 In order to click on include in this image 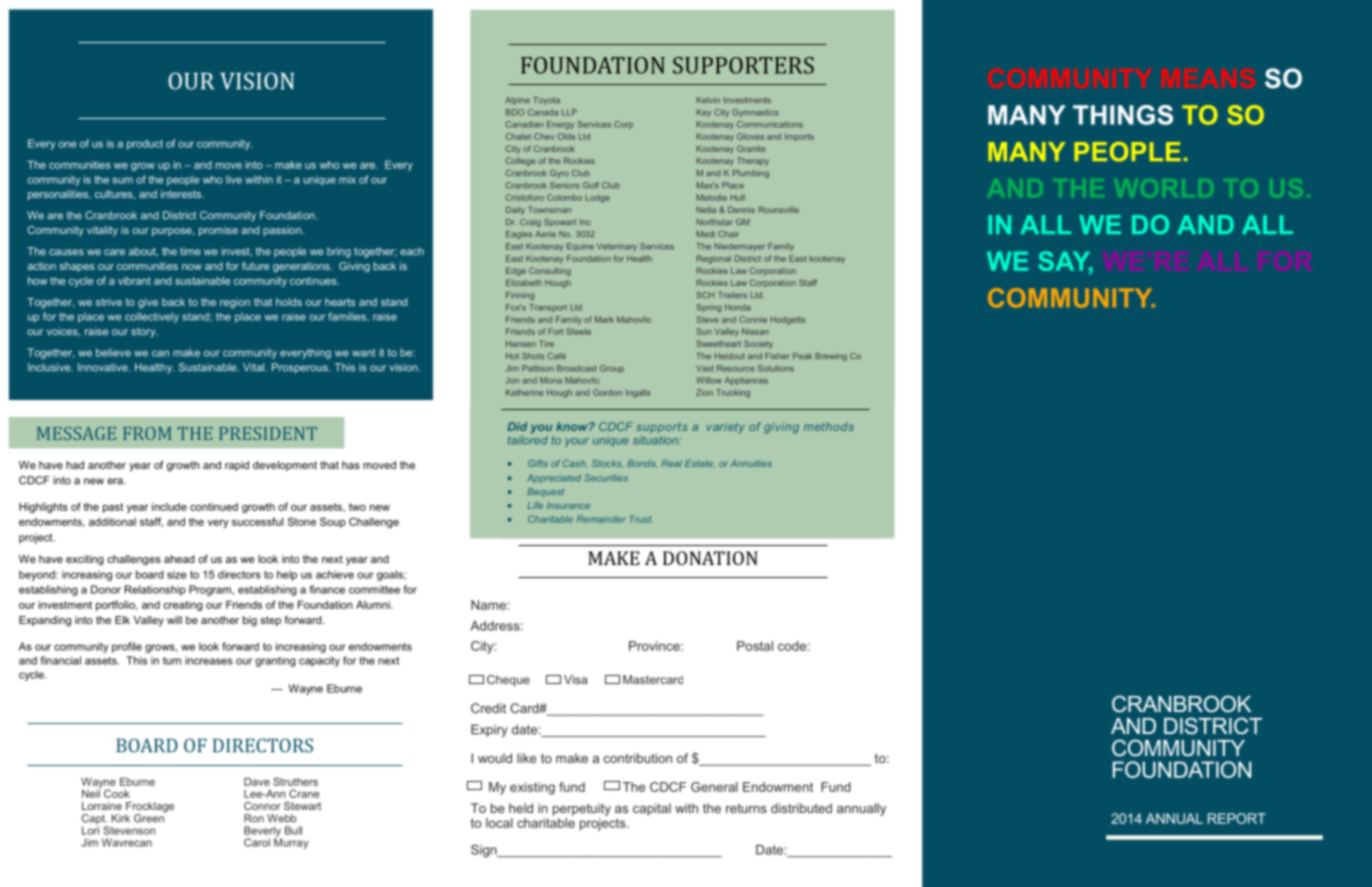, I will do `click(169, 506)`.
